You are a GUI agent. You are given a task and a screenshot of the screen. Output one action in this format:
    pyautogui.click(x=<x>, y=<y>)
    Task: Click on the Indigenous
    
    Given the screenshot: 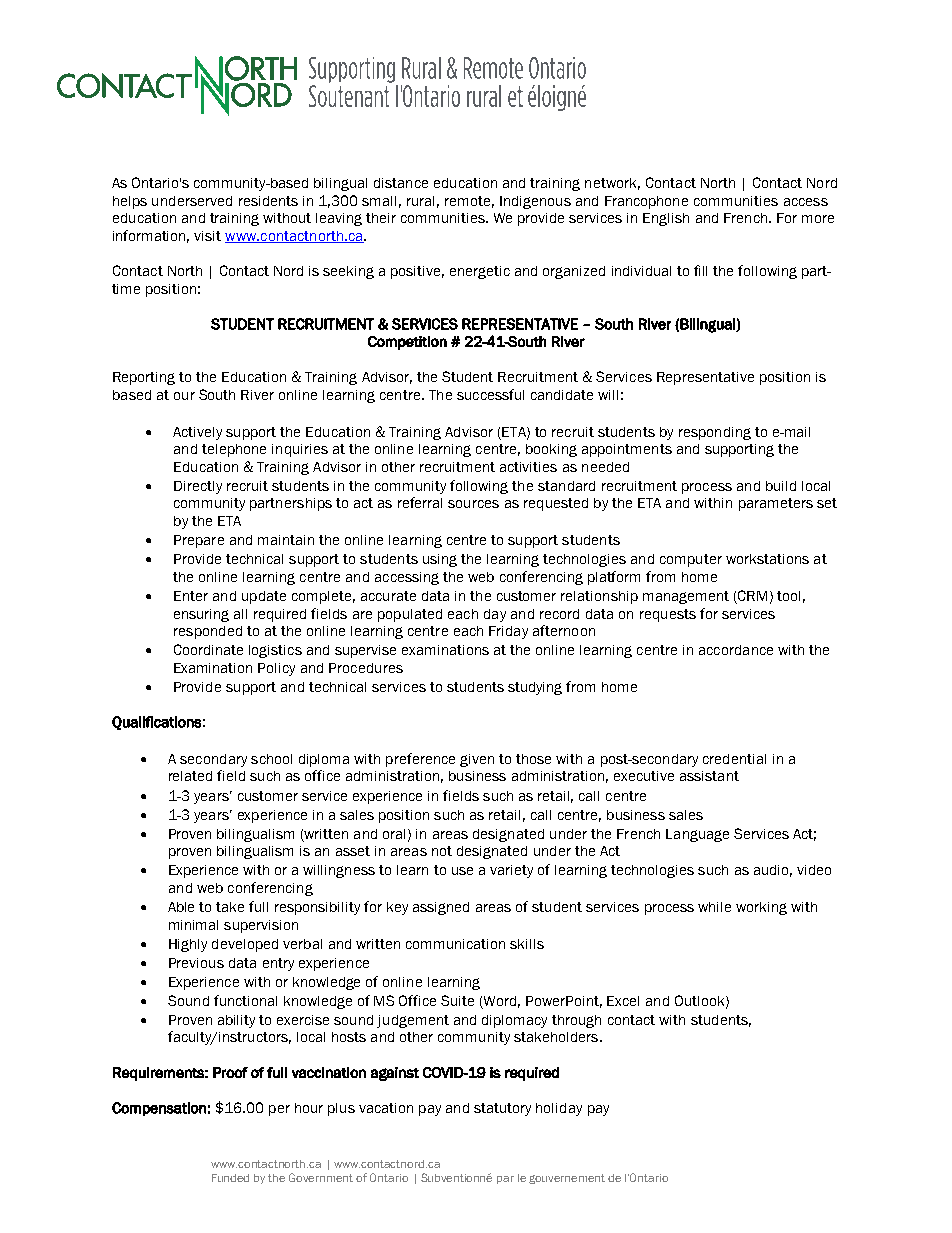 What is the action you would take?
    pyautogui.click(x=535, y=202)
